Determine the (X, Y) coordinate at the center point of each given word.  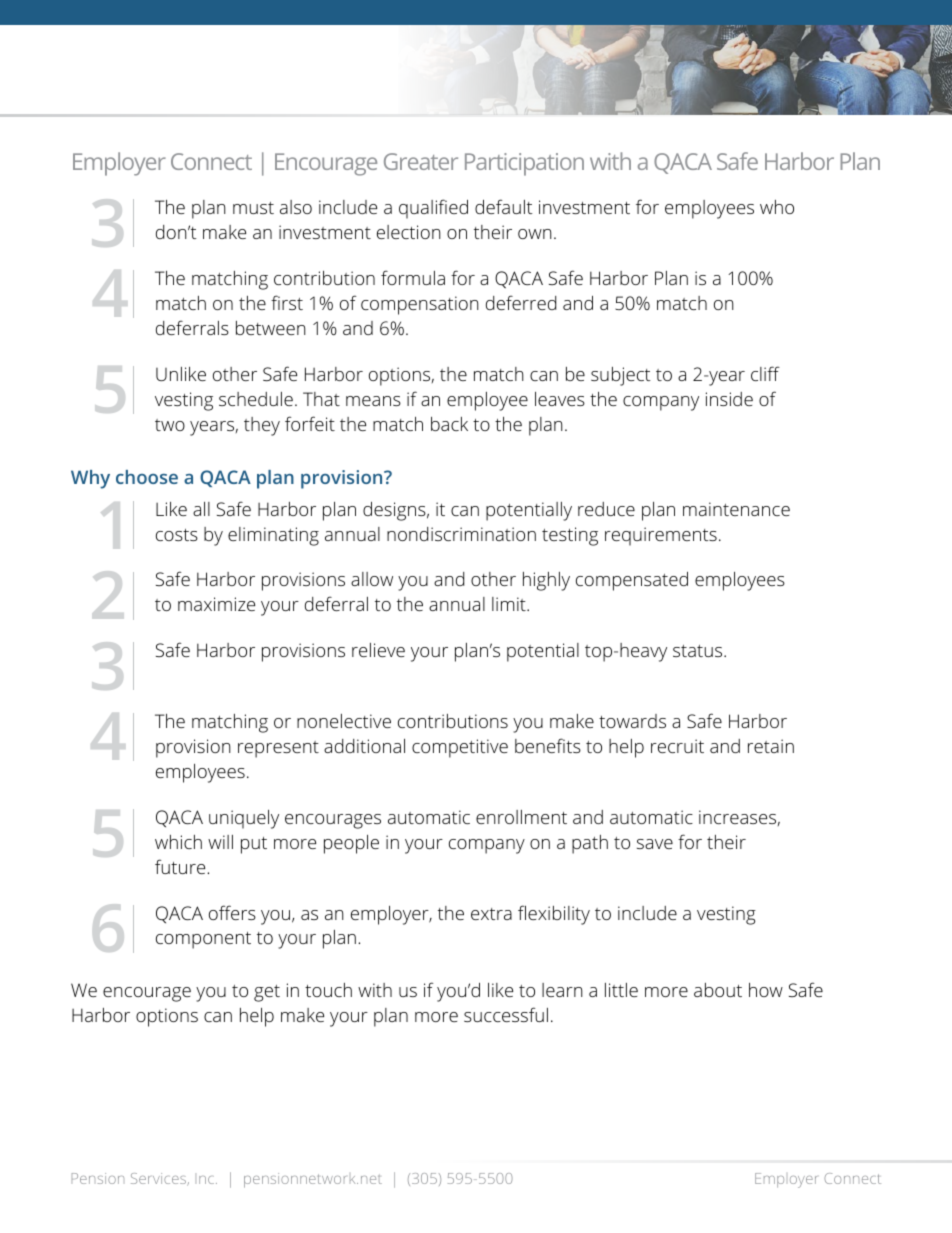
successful (506, 1014)
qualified (433, 209)
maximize (216, 604)
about (718, 990)
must (253, 208)
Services (160, 1179)
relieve (378, 650)
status (699, 651)
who (777, 207)
